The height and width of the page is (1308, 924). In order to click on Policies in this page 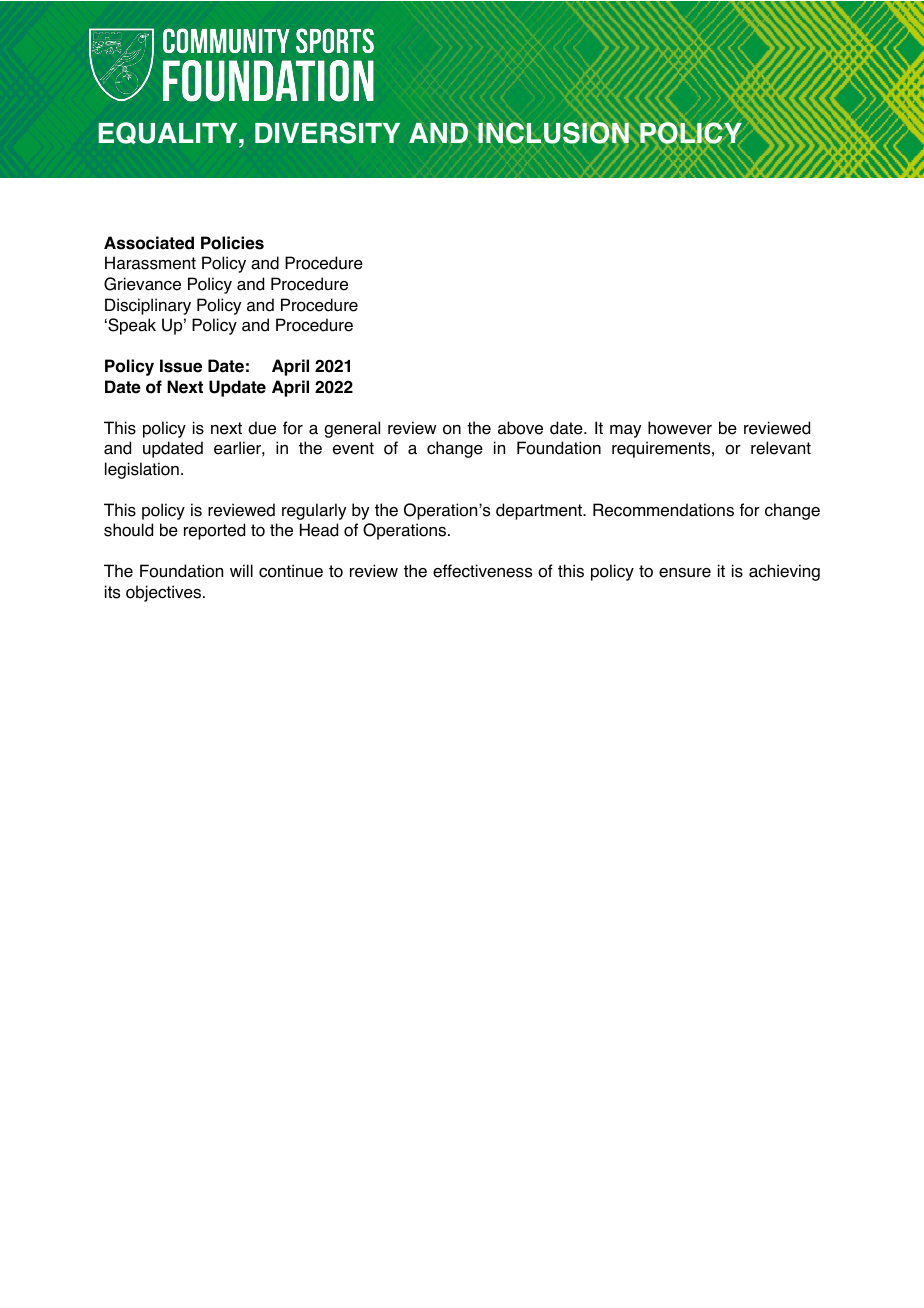, I will do `click(232, 243)`.
